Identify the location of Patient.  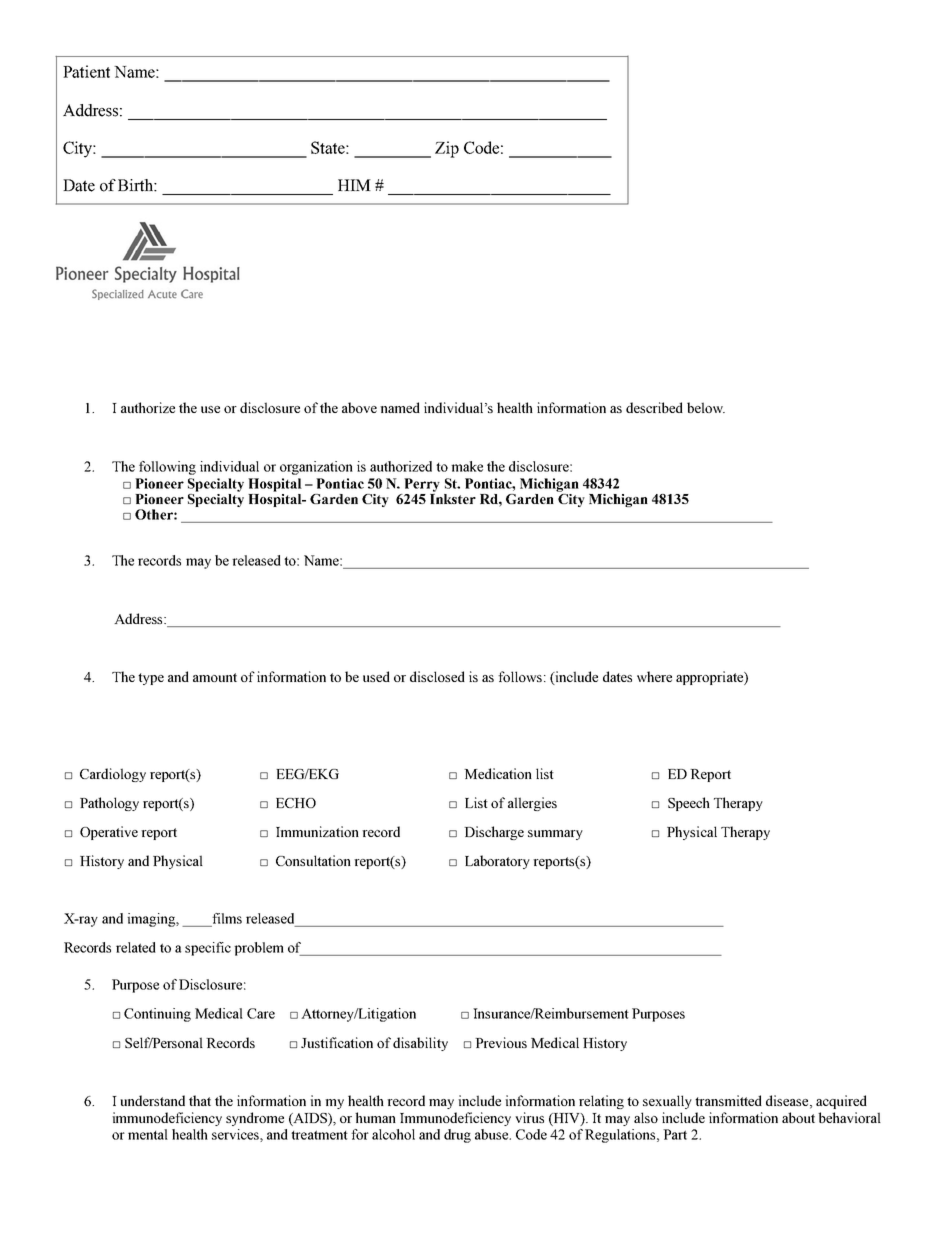
(86, 71).
